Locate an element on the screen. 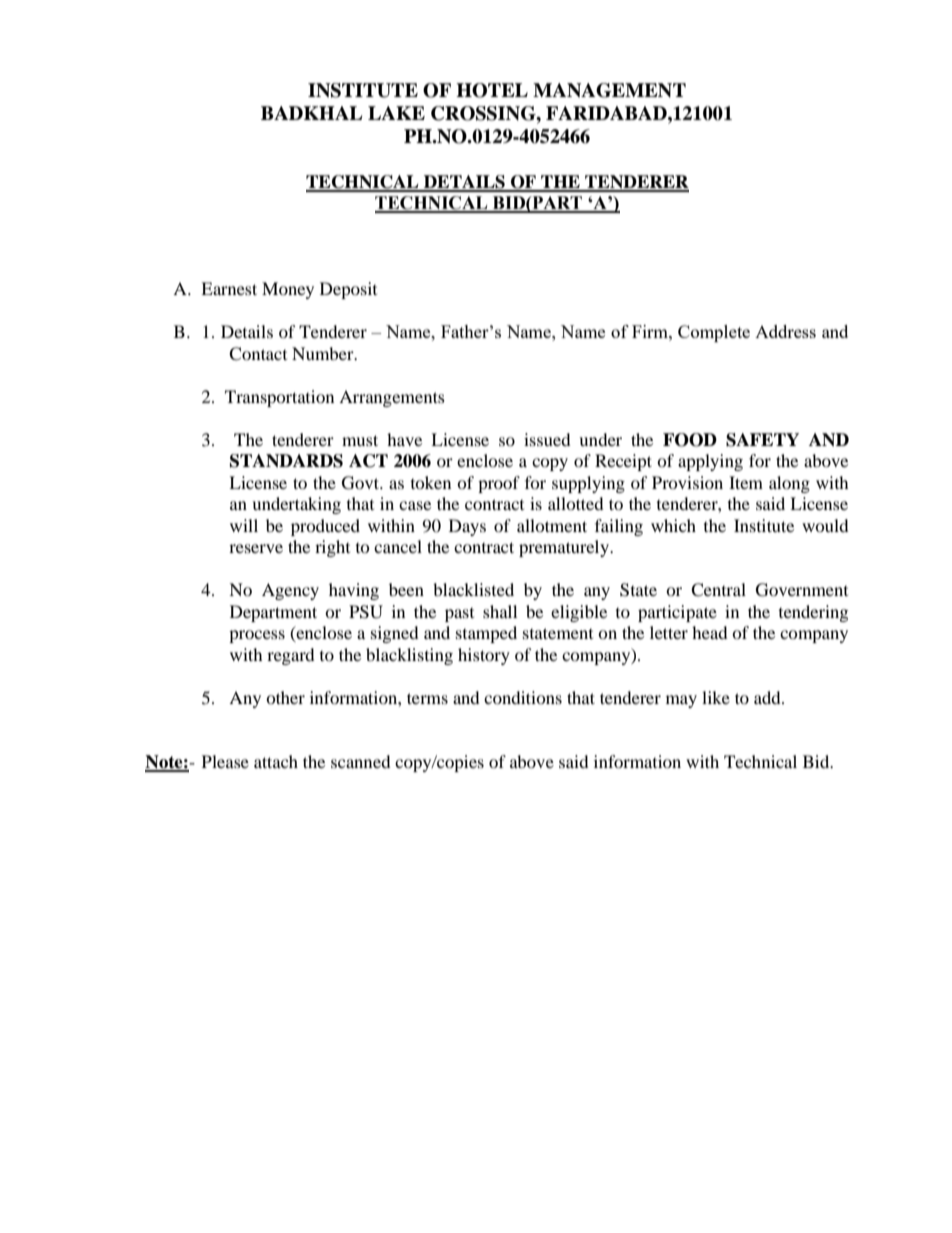  conditions is located at coordinates (523, 697).
